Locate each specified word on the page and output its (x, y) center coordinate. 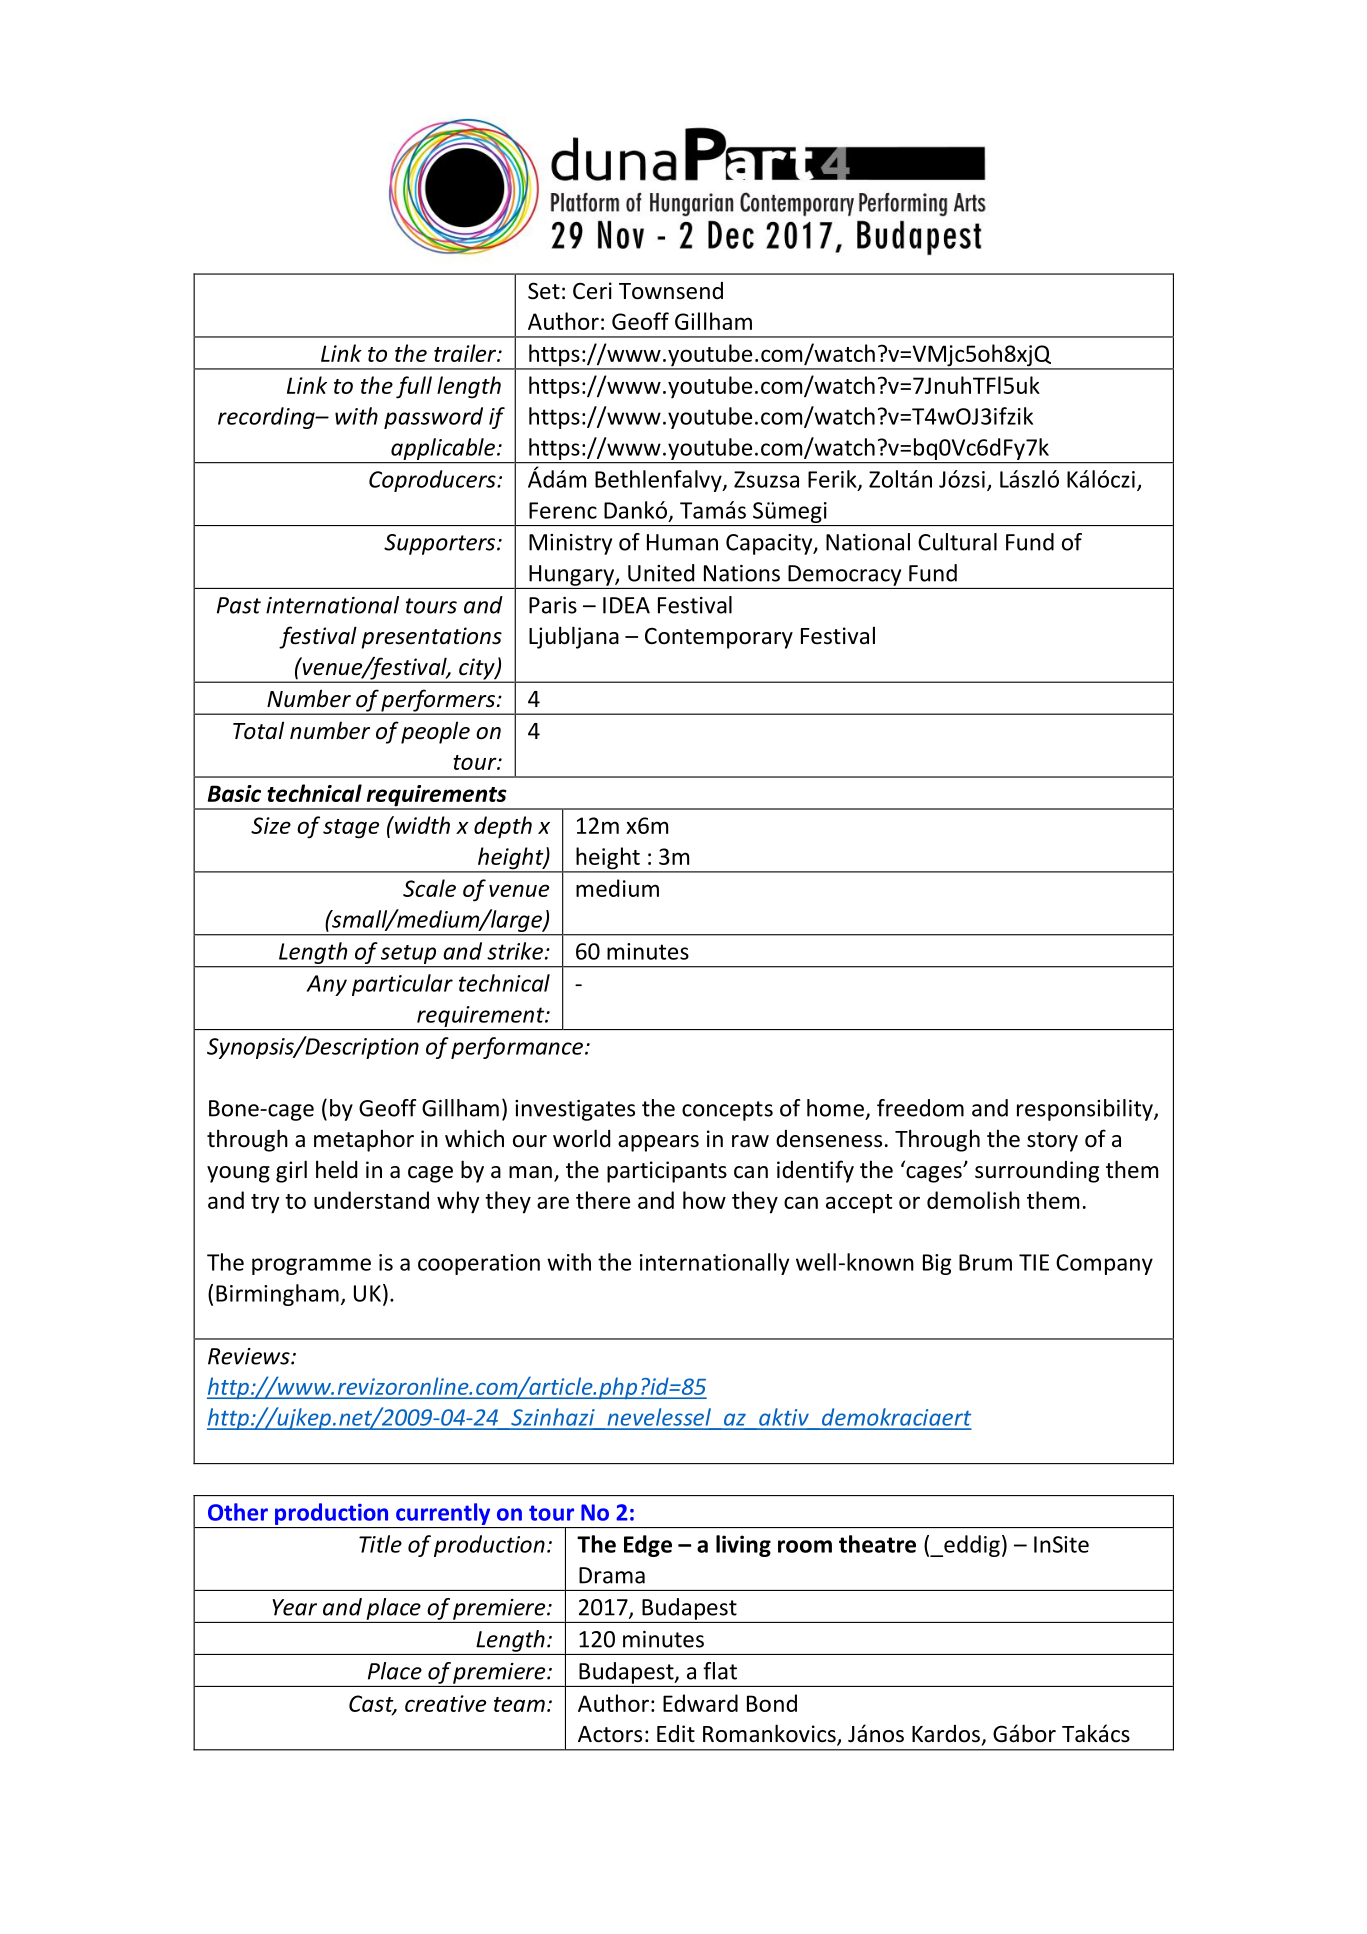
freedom (920, 1108)
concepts (727, 1111)
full (414, 387)
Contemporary (719, 638)
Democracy (844, 575)
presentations (431, 638)
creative (445, 1703)
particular (402, 985)
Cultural (957, 542)
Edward (700, 1703)
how (704, 1200)
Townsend (671, 291)
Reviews (250, 1356)
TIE (1034, 1262)
